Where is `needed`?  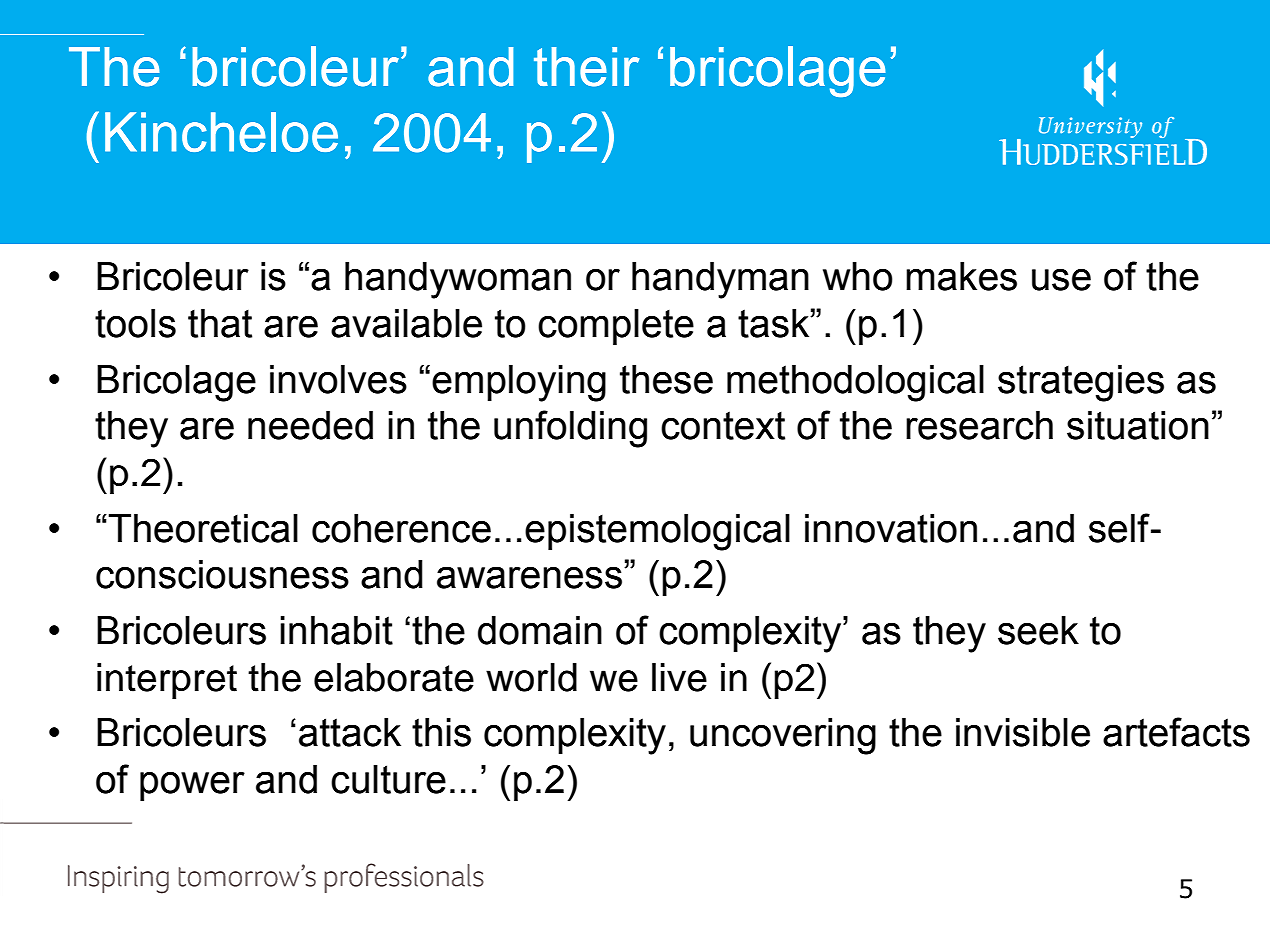 needed is located at coordinates (310, 425).
